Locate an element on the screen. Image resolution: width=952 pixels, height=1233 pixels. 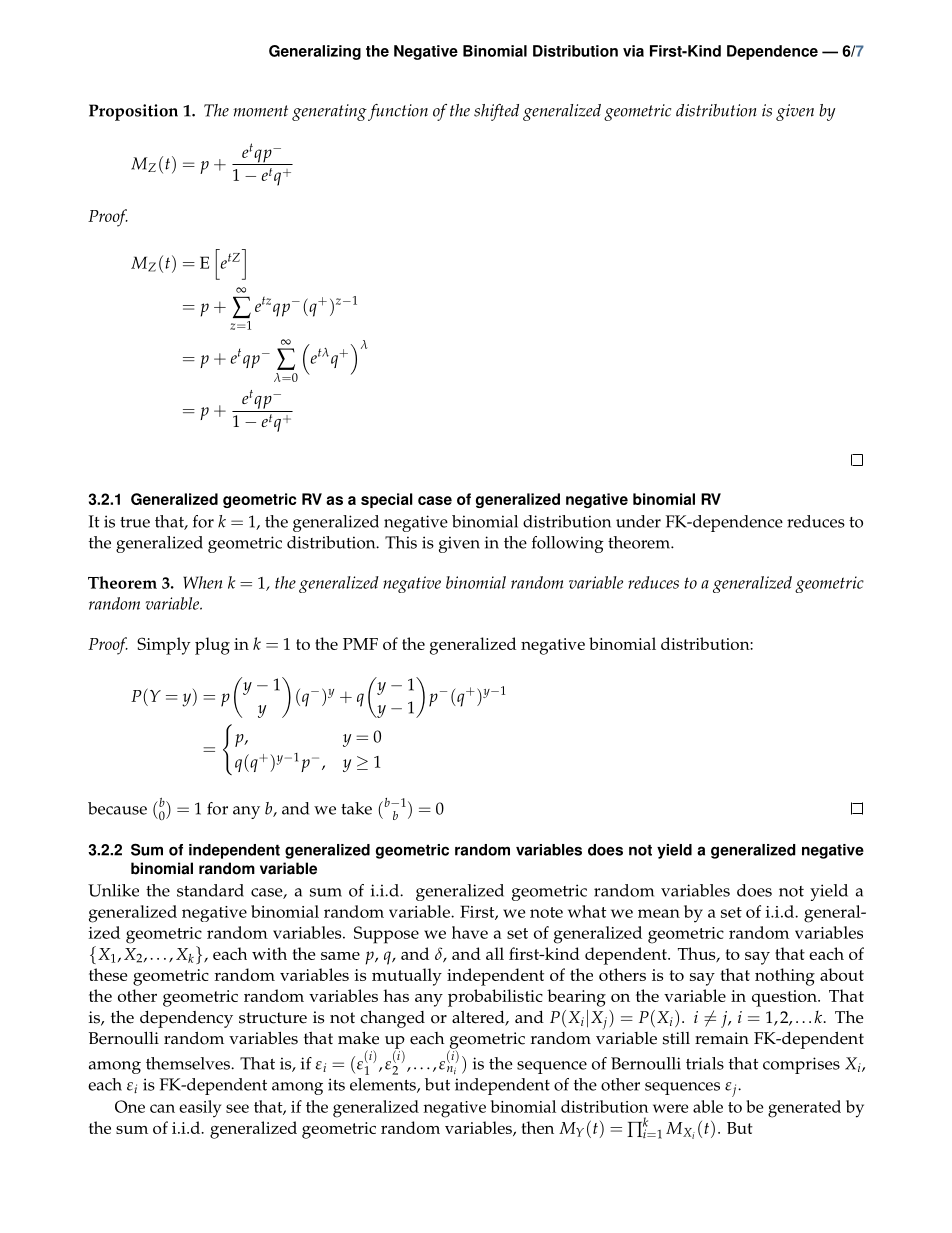
true is located at coordinates (135, 522).
